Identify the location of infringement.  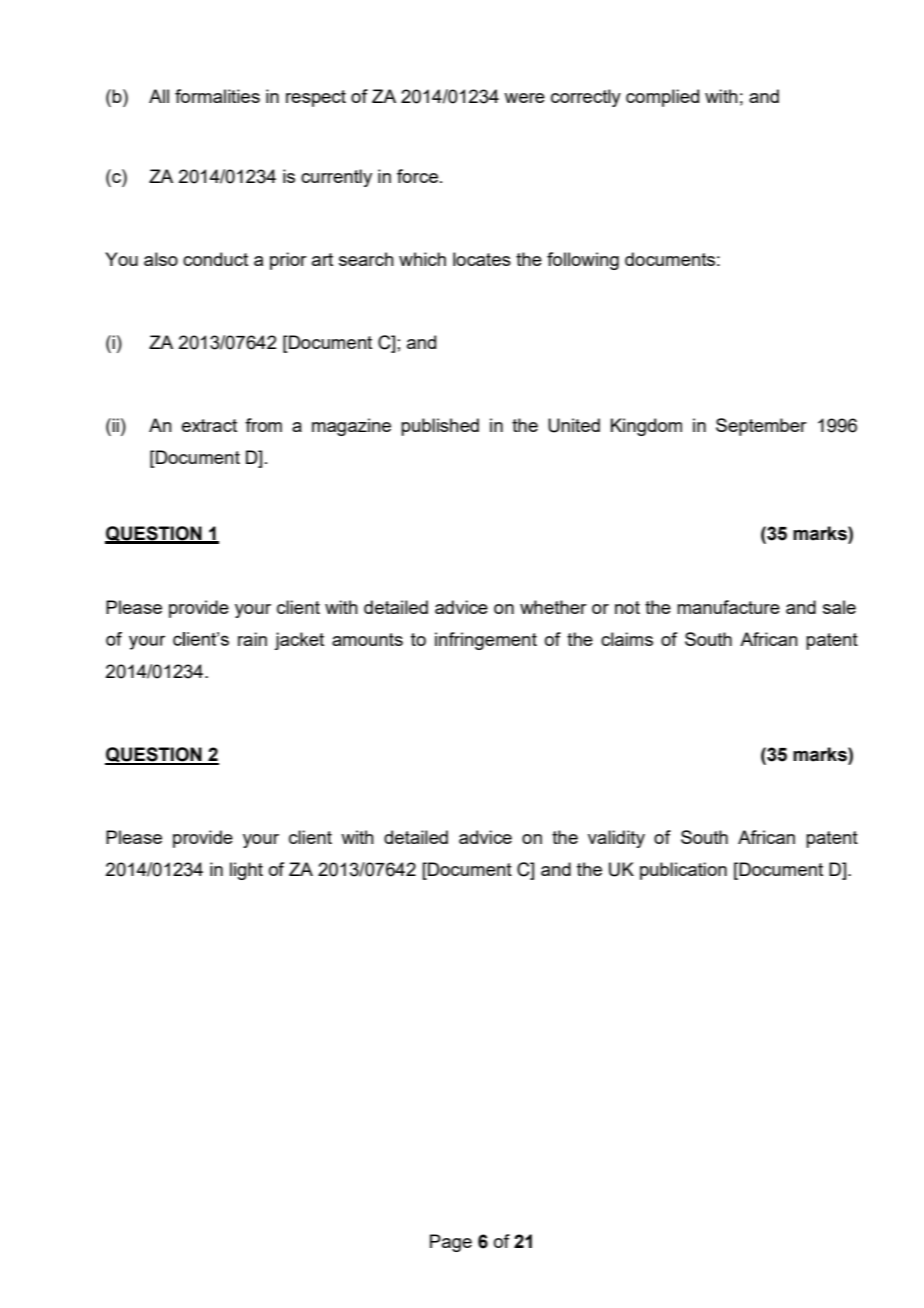
(486, 641).
